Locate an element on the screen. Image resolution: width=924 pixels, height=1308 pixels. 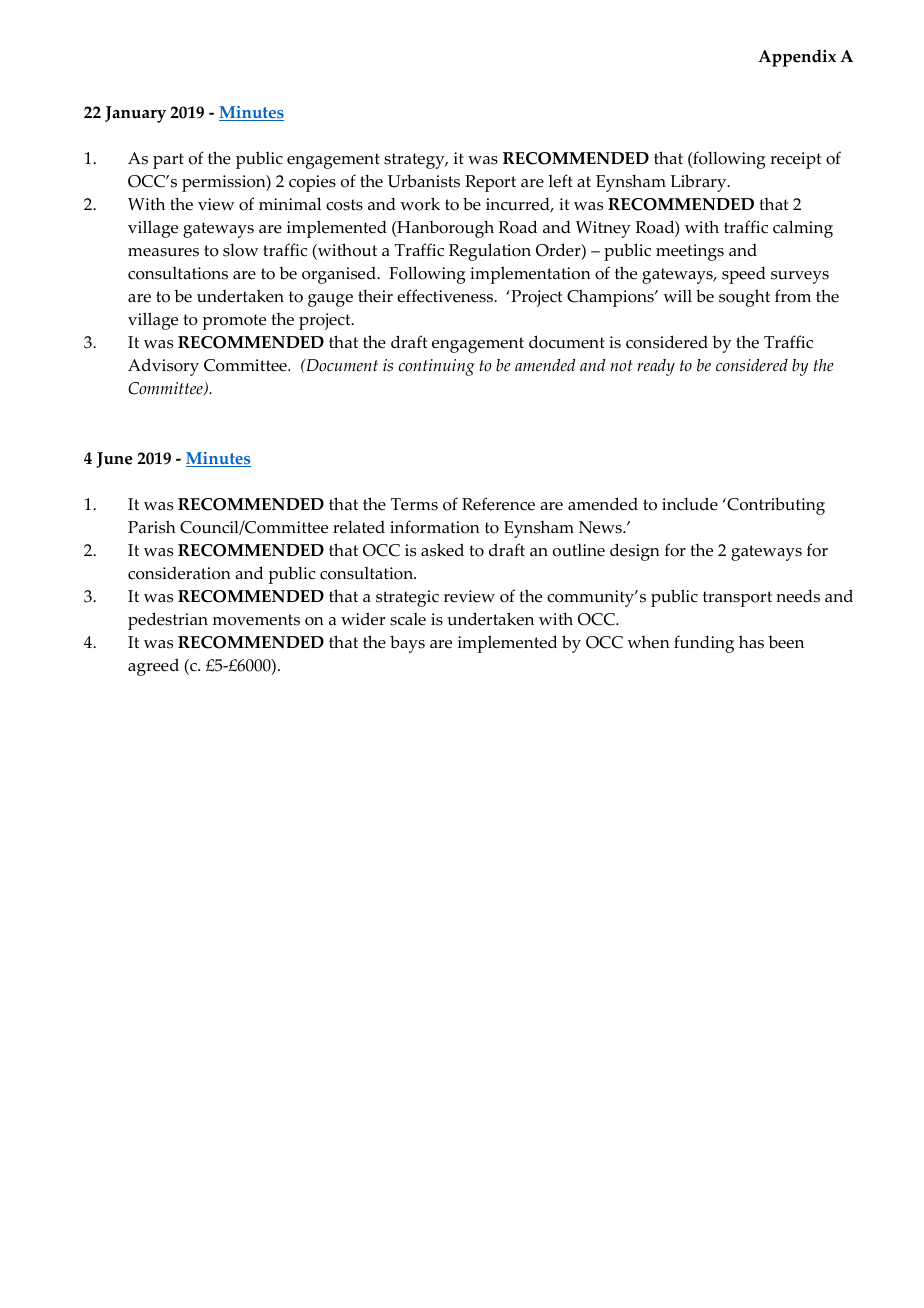
speed is located at coordinates (744, 275).
